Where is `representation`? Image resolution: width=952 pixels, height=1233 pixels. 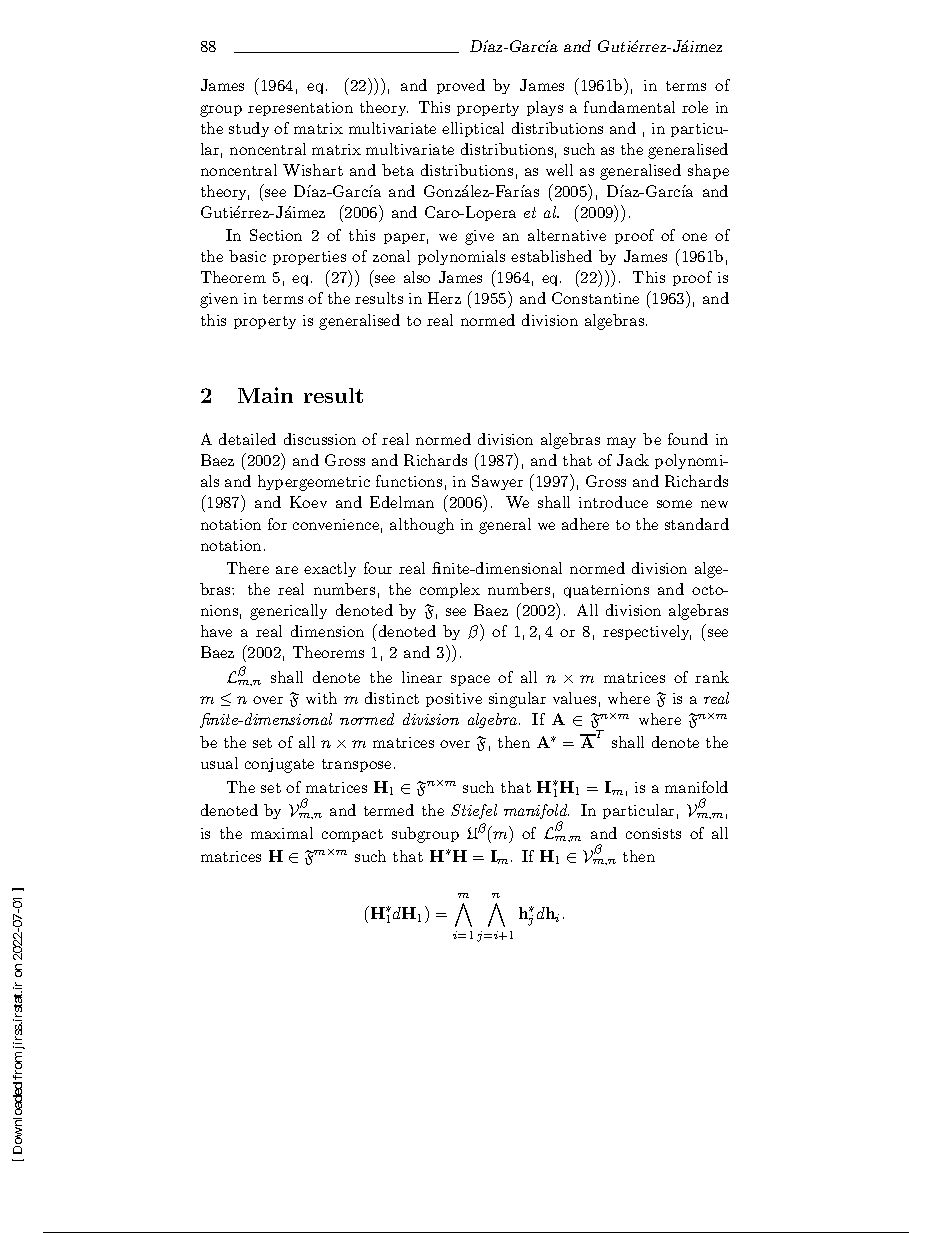
representation is located at coordinates (300, 109).
